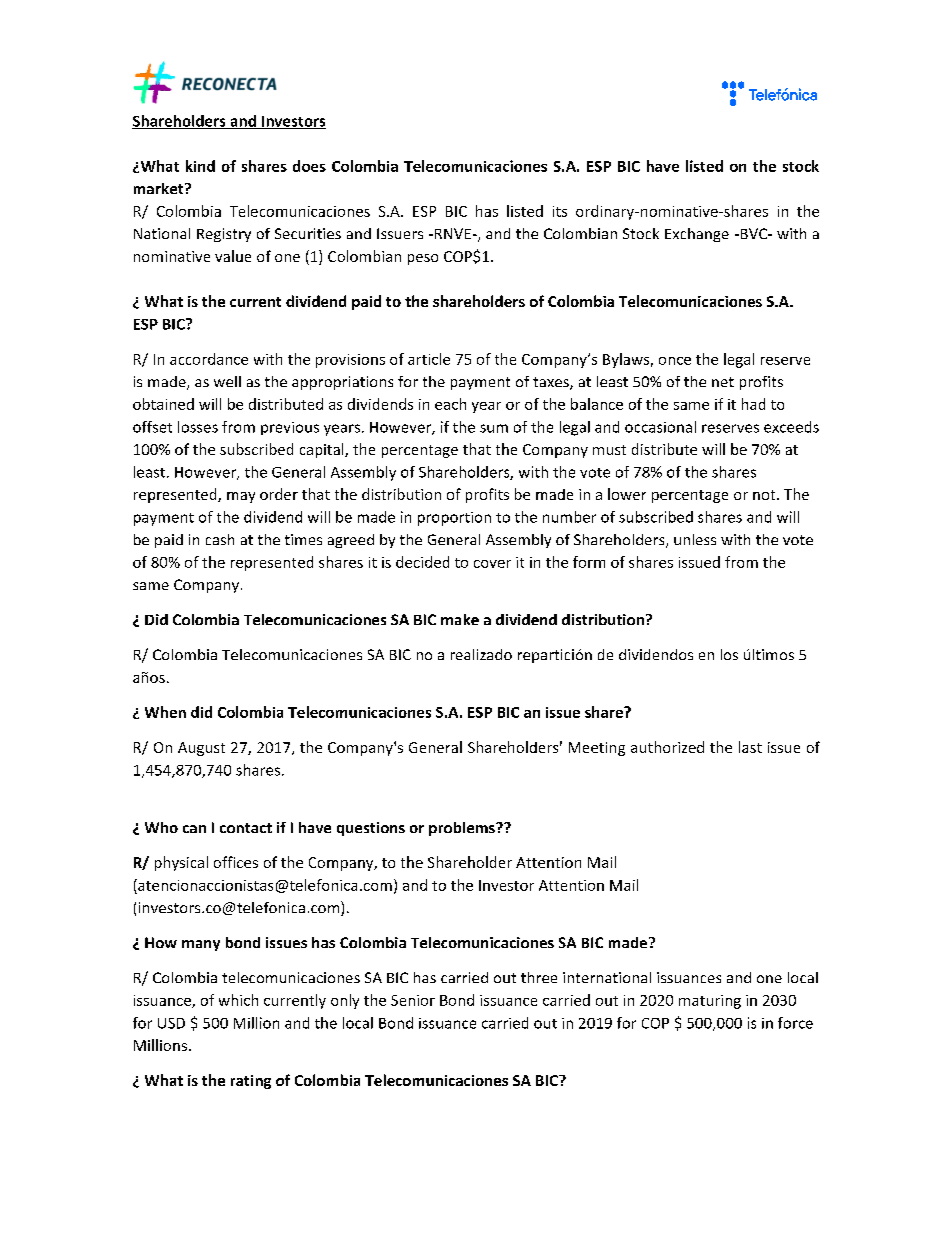  I want to click on Exchange, so click(697, 235).
